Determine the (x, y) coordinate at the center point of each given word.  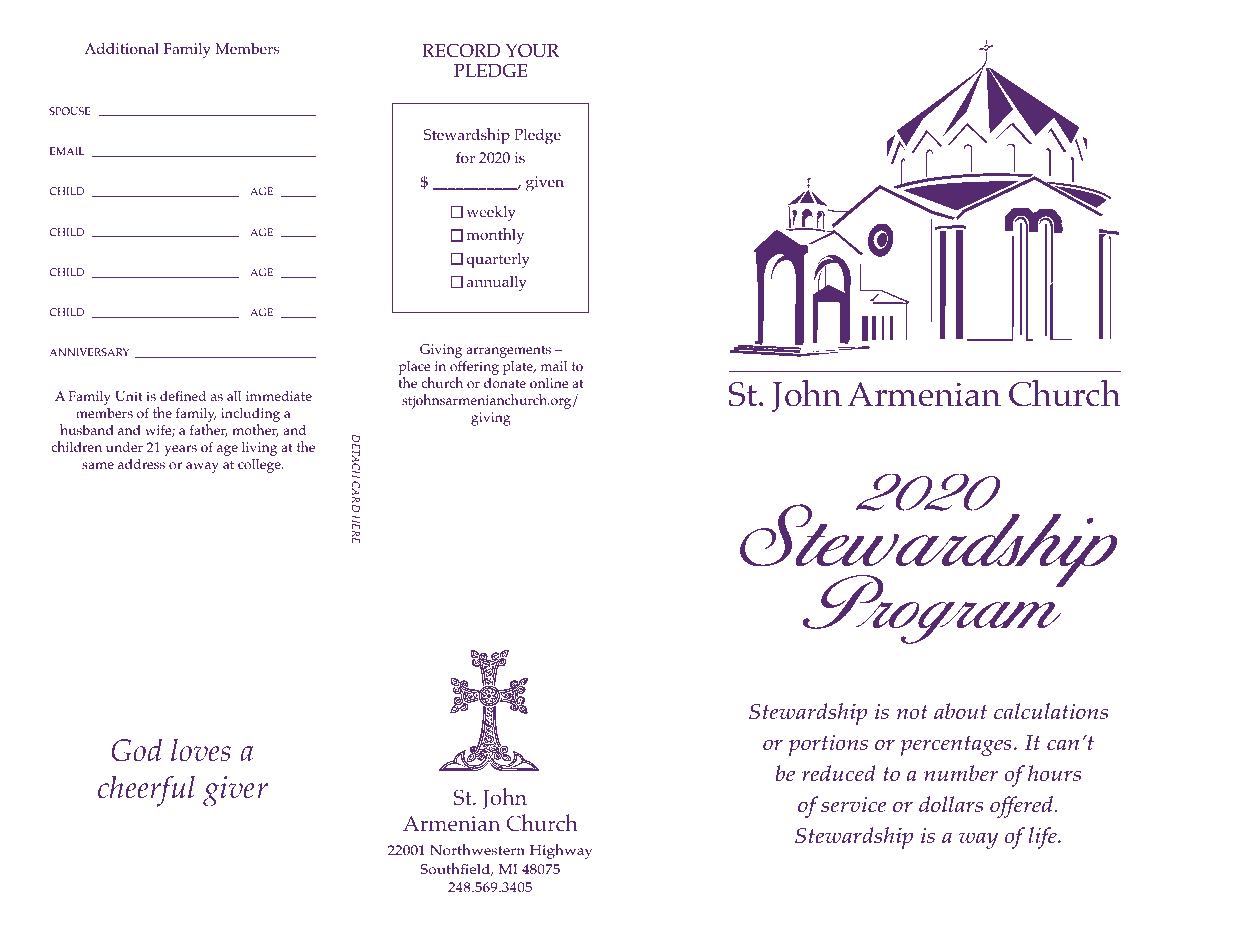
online (549, 383)
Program (933, 609)
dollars (951, 804)
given (545, 184)
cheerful (146, 791)
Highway (561, 851)
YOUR (532, 51)
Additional (121, 49)
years (180, 450)
